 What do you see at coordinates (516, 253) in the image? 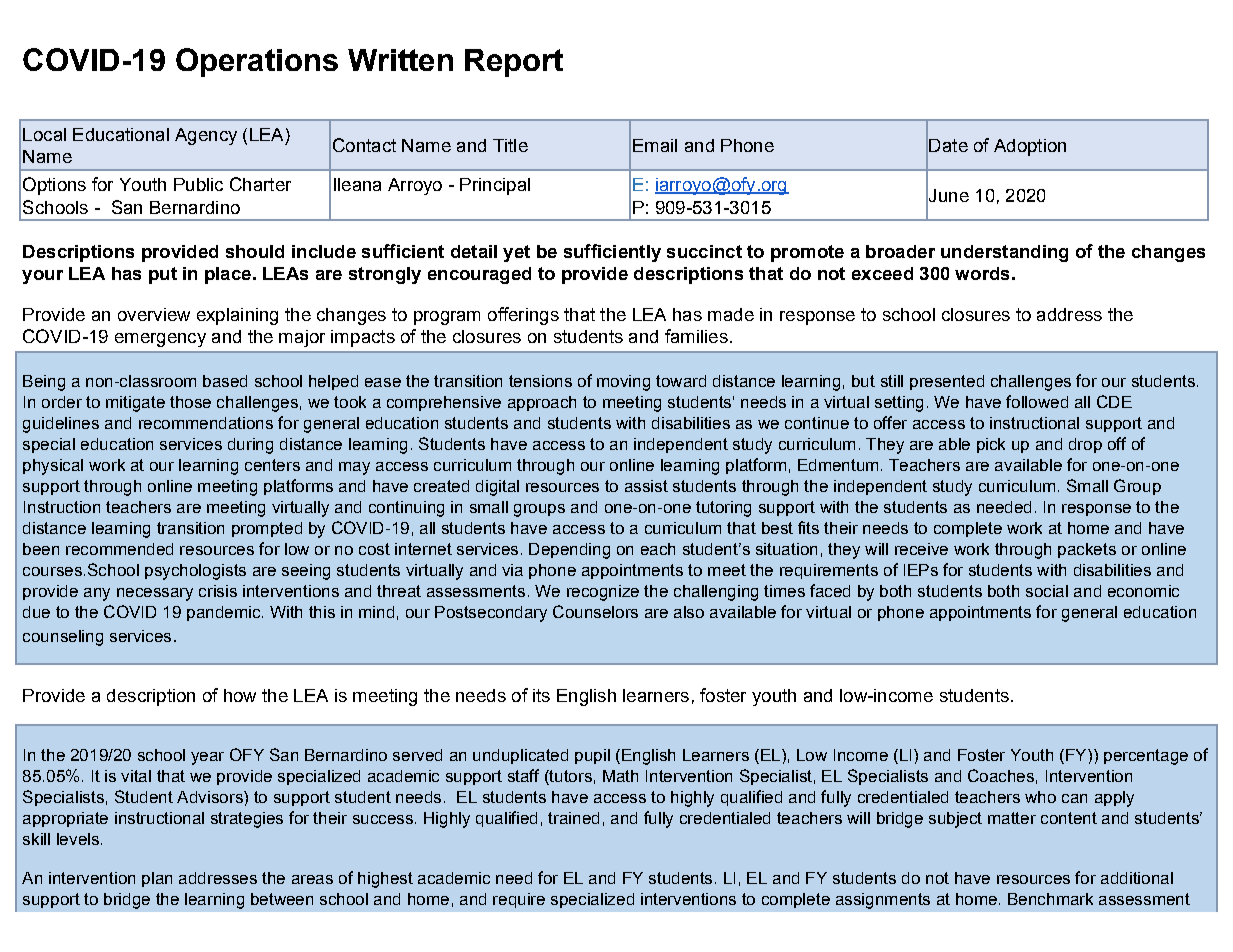
I see `yet` at bounding box center [516, 253].
